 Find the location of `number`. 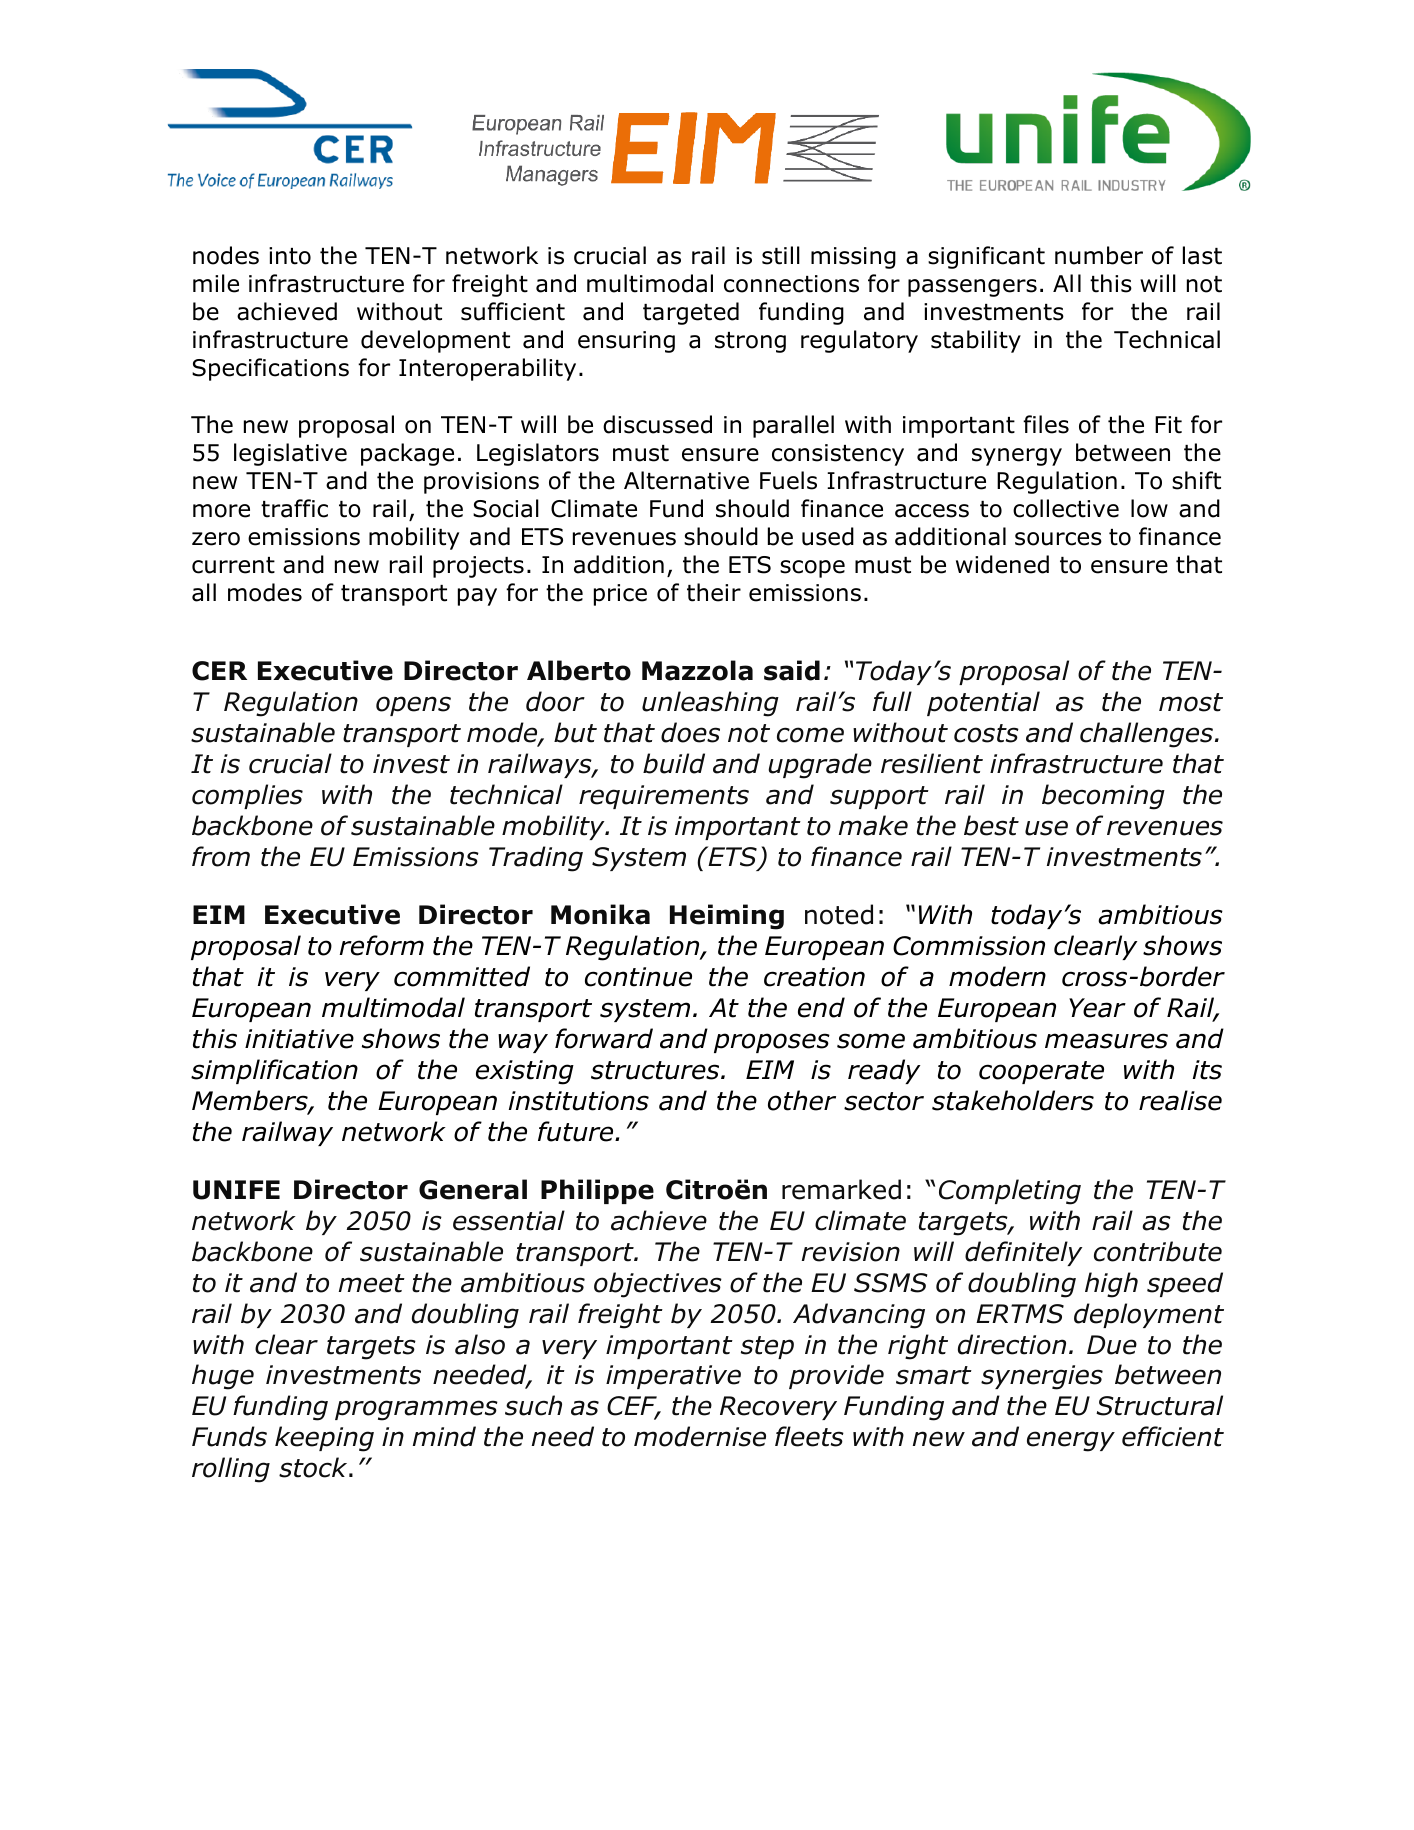

number is located at coordinates (1099, 255).
